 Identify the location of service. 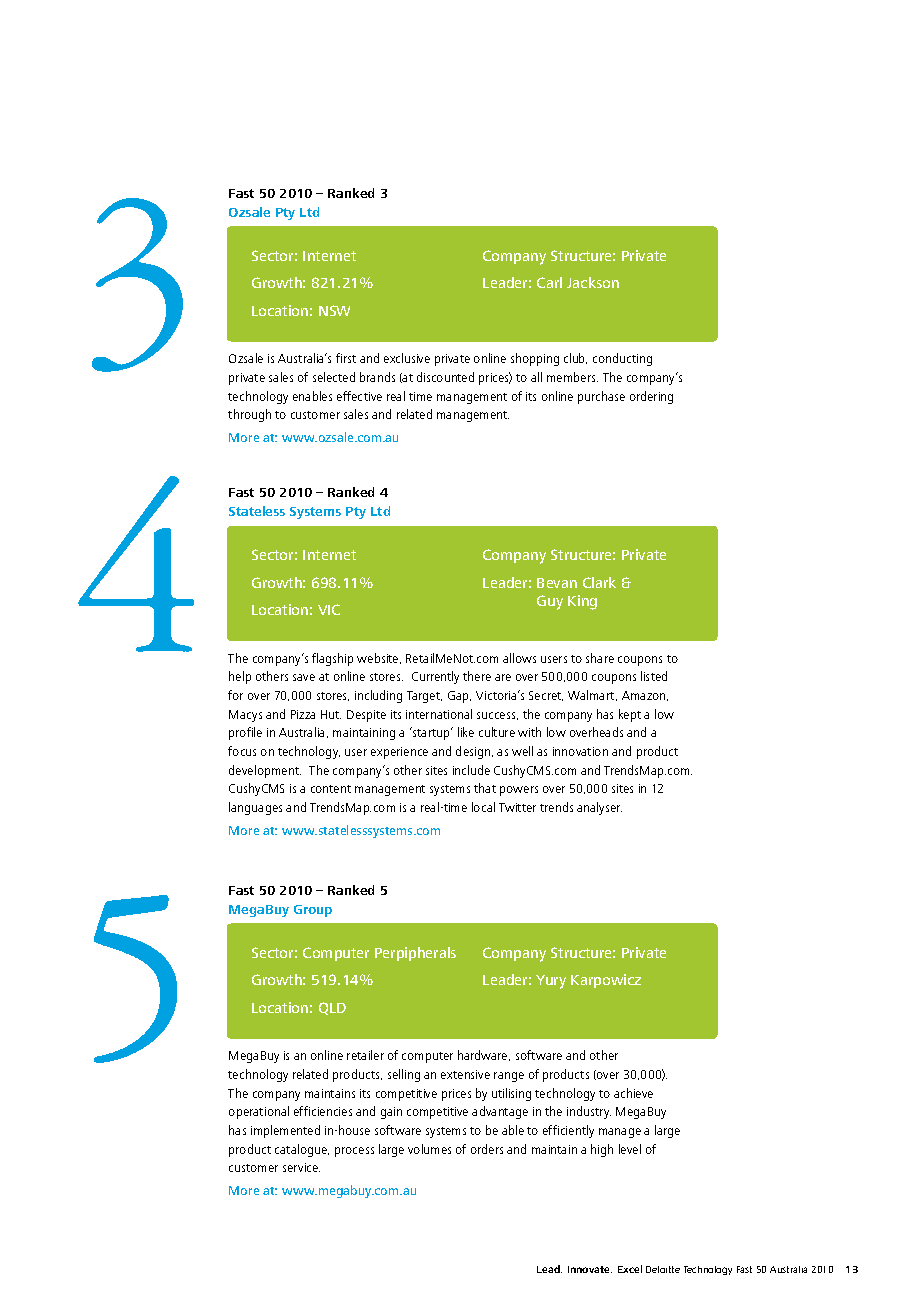
(301, 1167).
